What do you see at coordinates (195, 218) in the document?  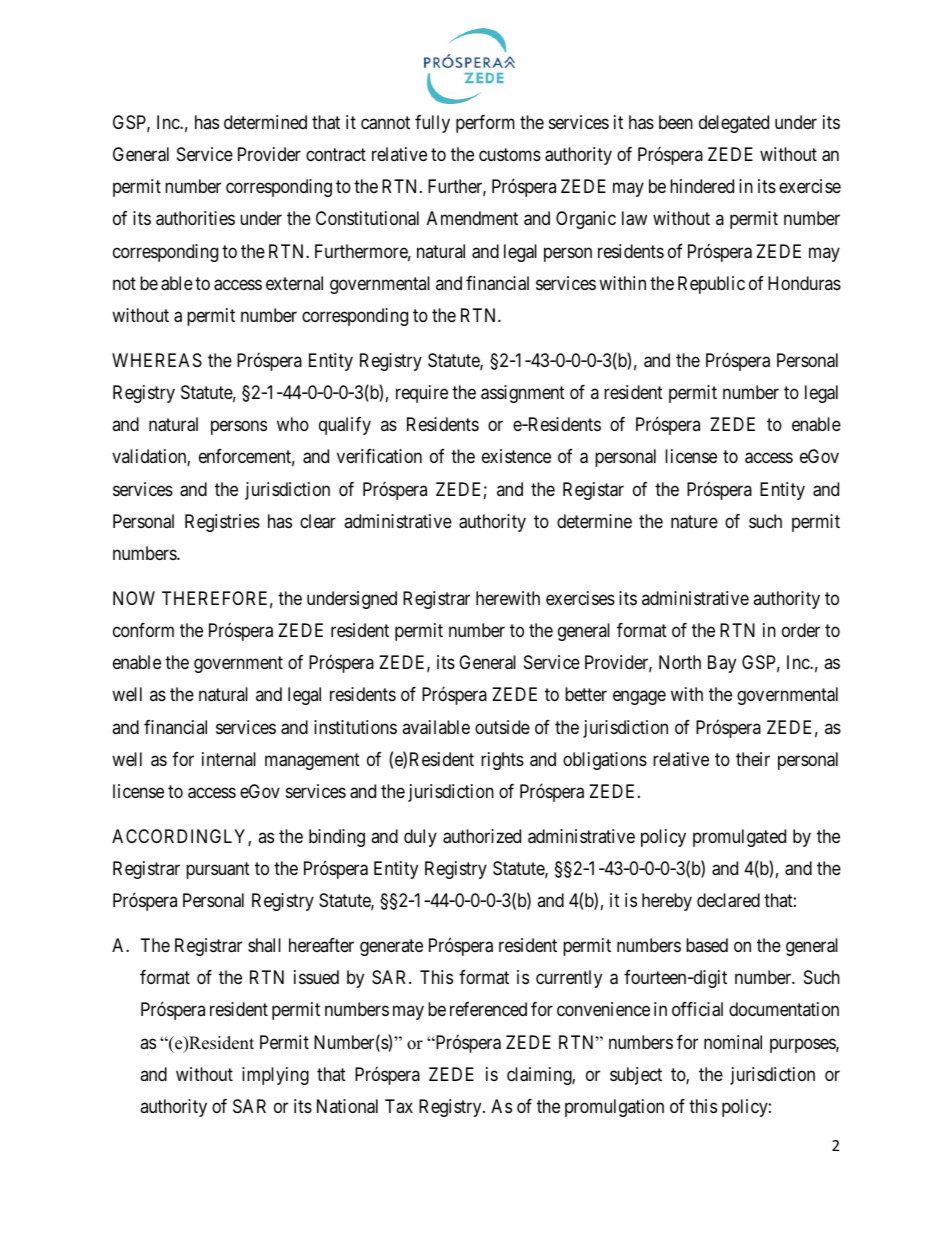 I see `authorities` at bounding box center [195, 218].
